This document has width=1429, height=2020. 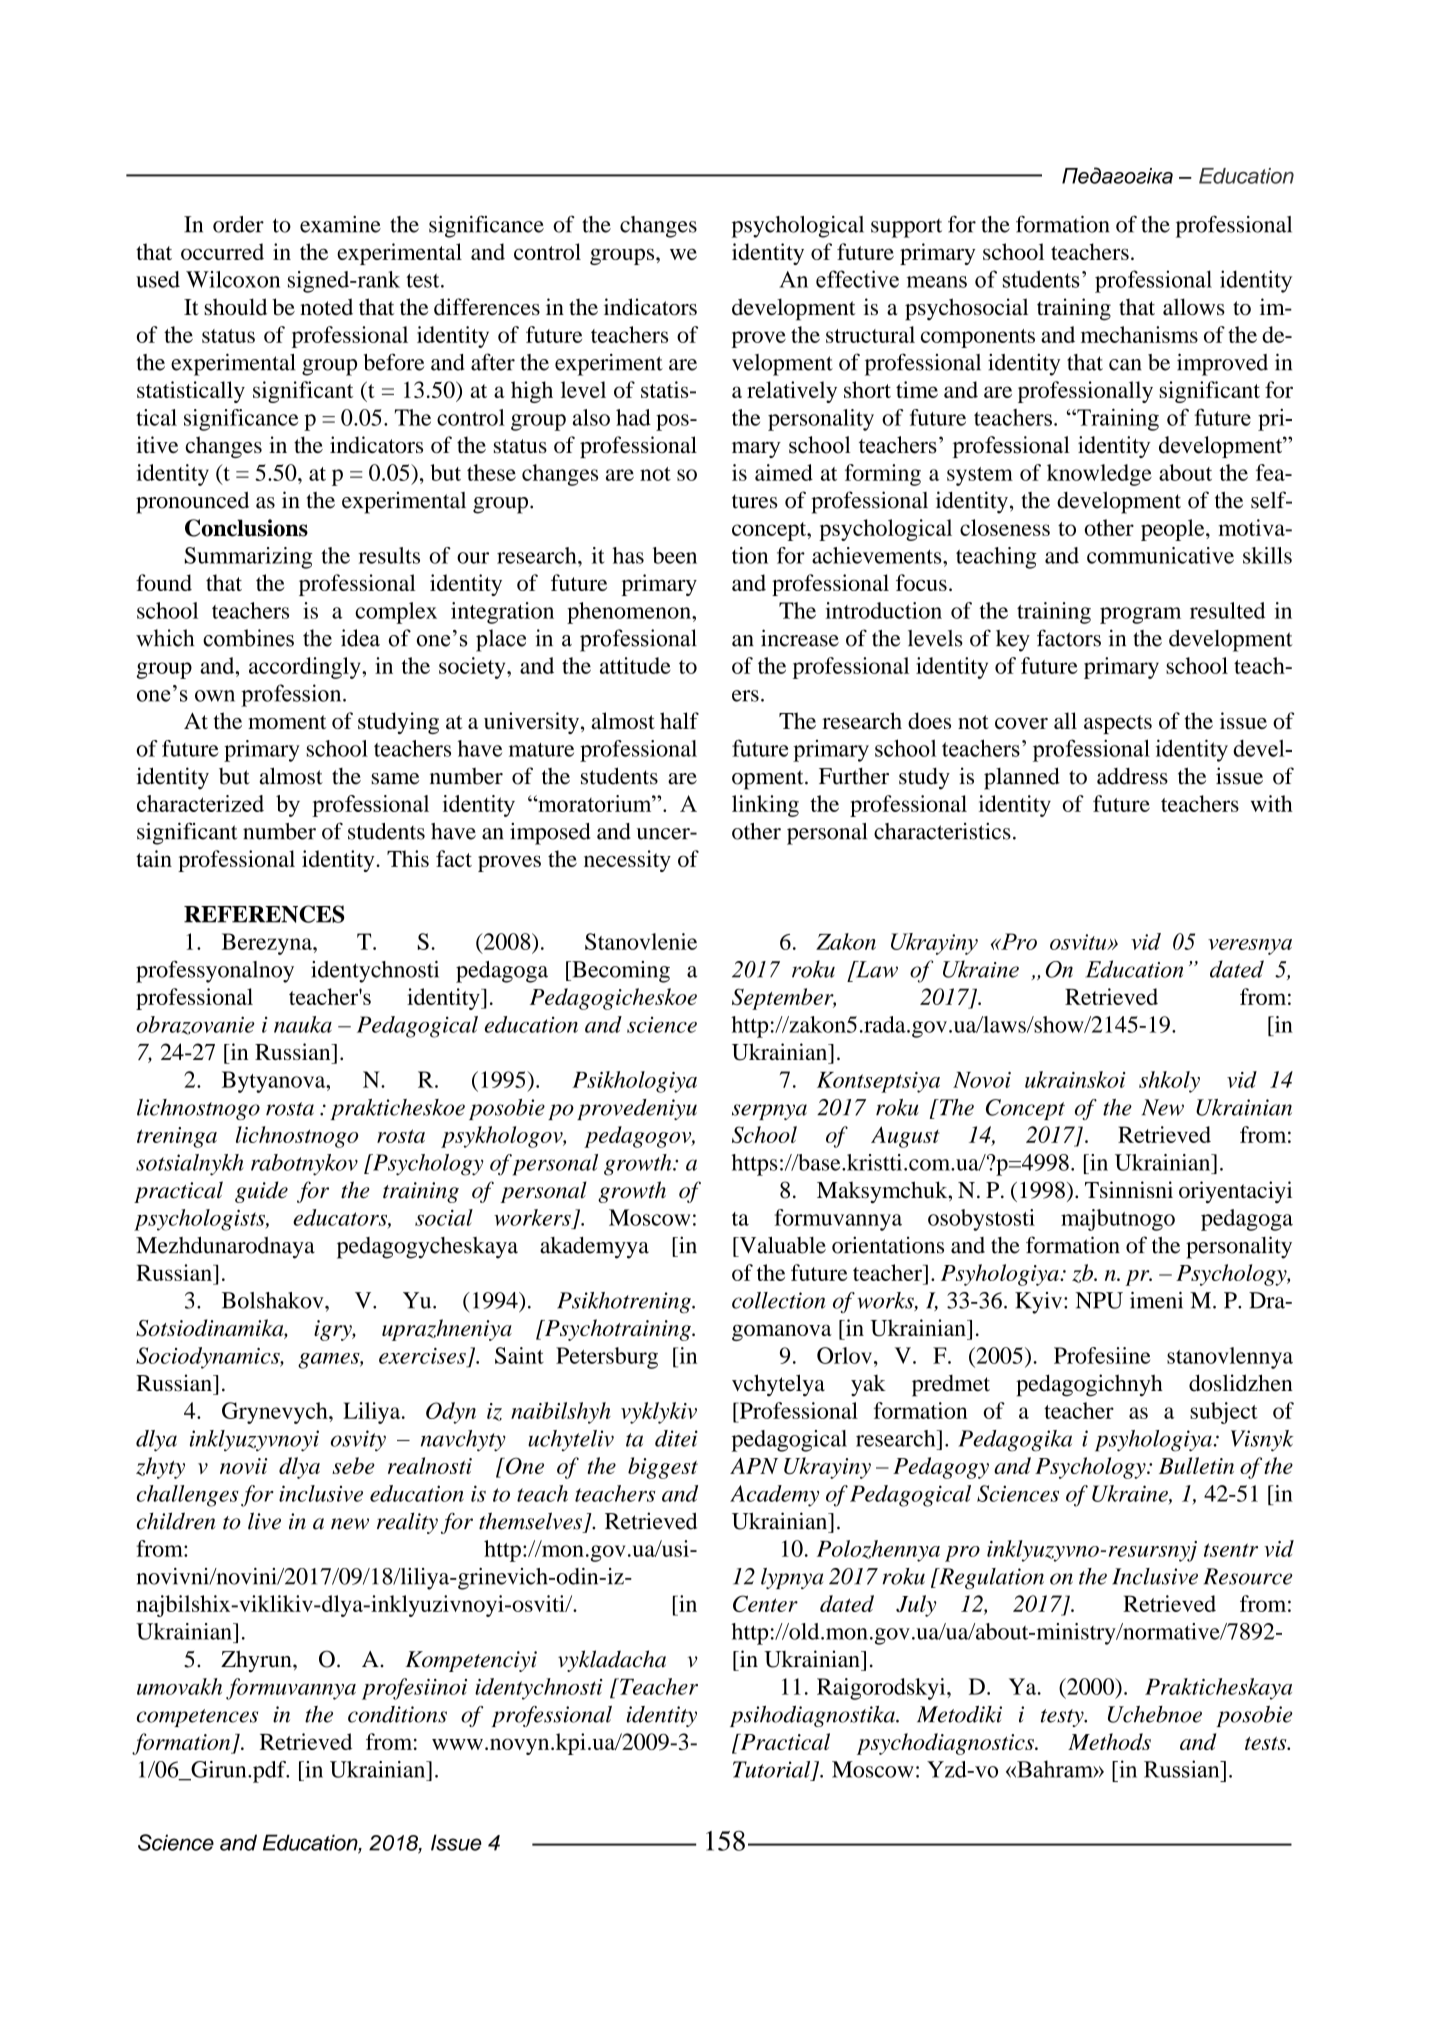 What do you see at coordinates (857, 279) in the document?
I see `effective` at bounding box center [857, 279].
